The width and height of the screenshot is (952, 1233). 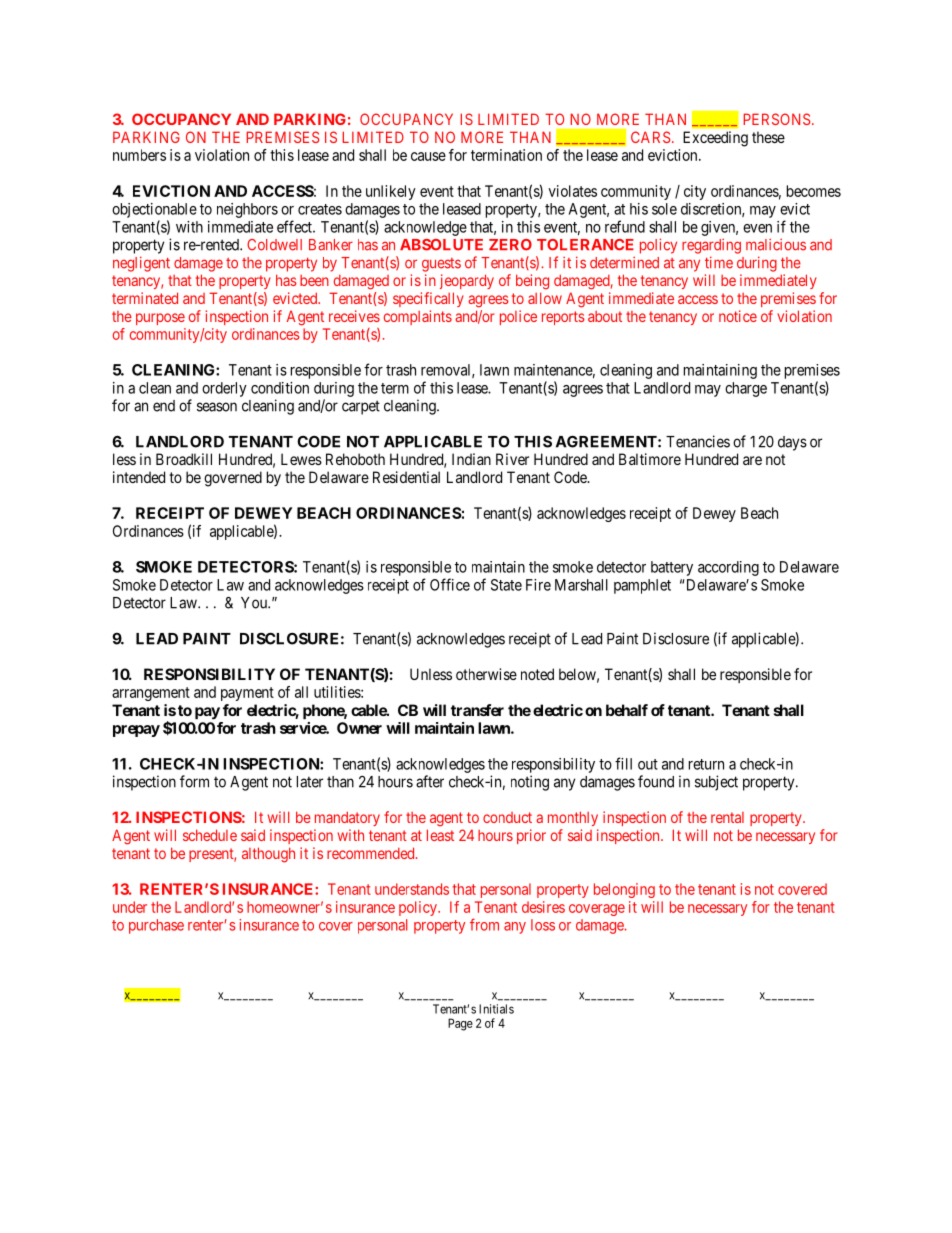 What do you see at coordinates (477, 710) in the screenshot?
I see `transfer` at bounding box center [477, 710].
